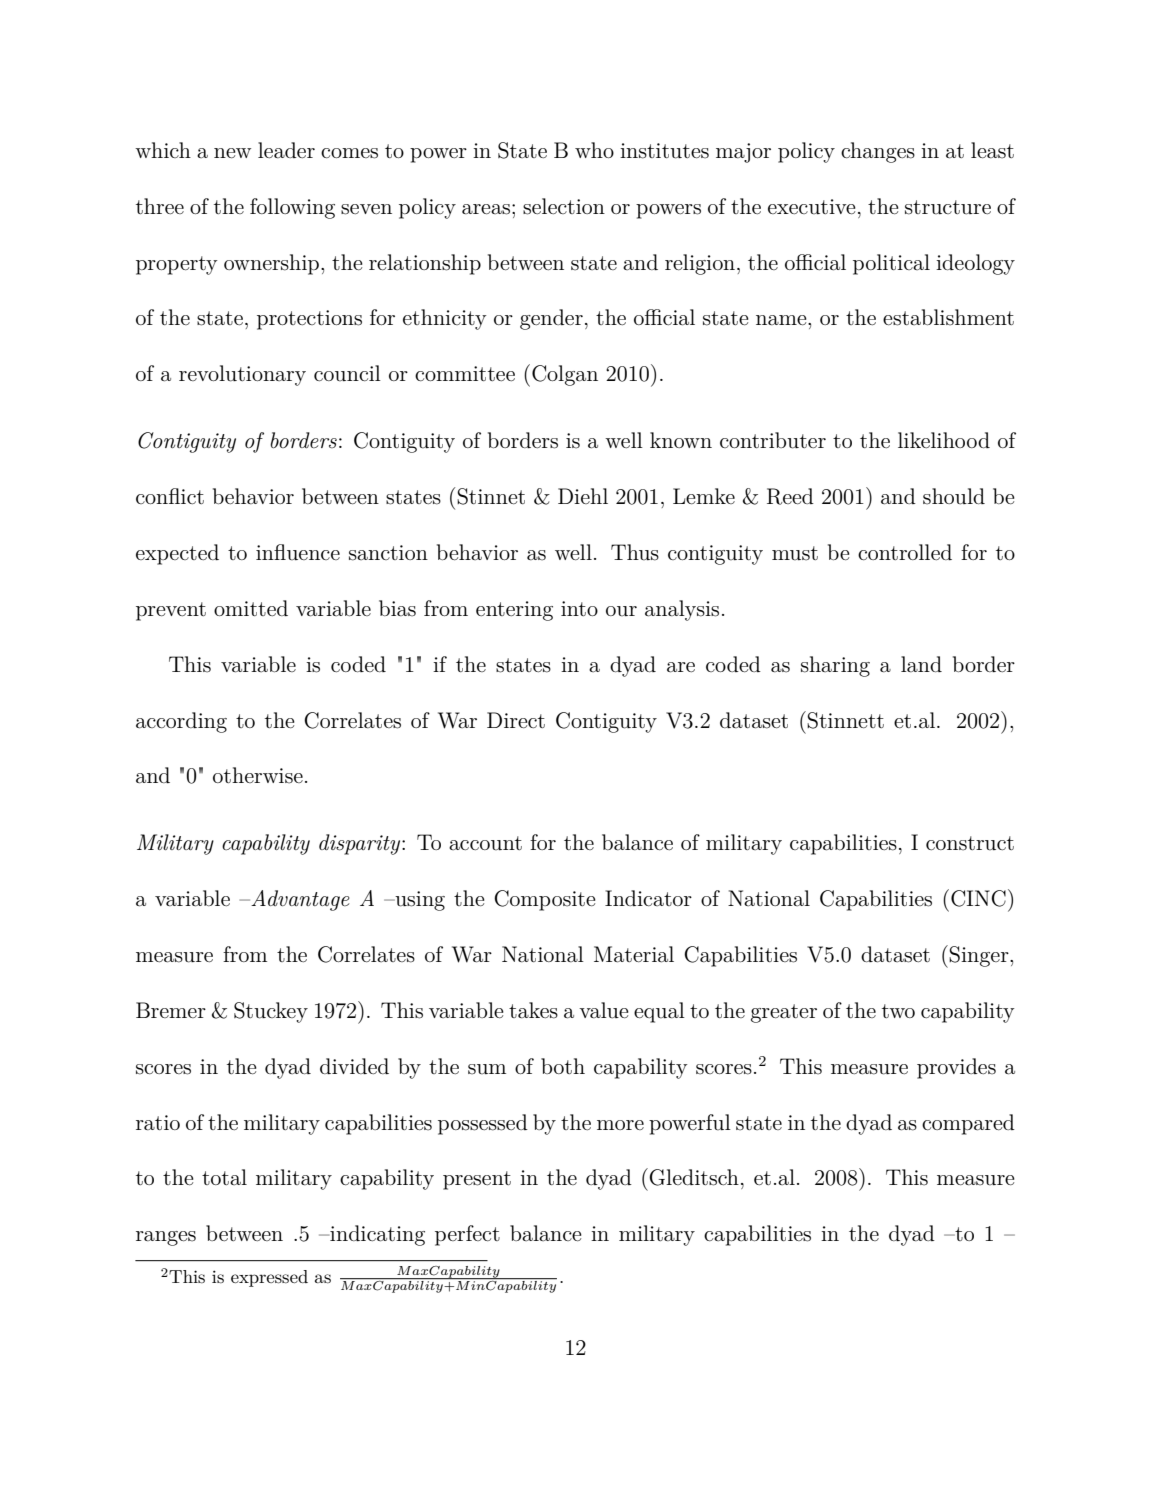  Describe the element at coordinates (564, 206) in the image. I see `selection` at that location.
